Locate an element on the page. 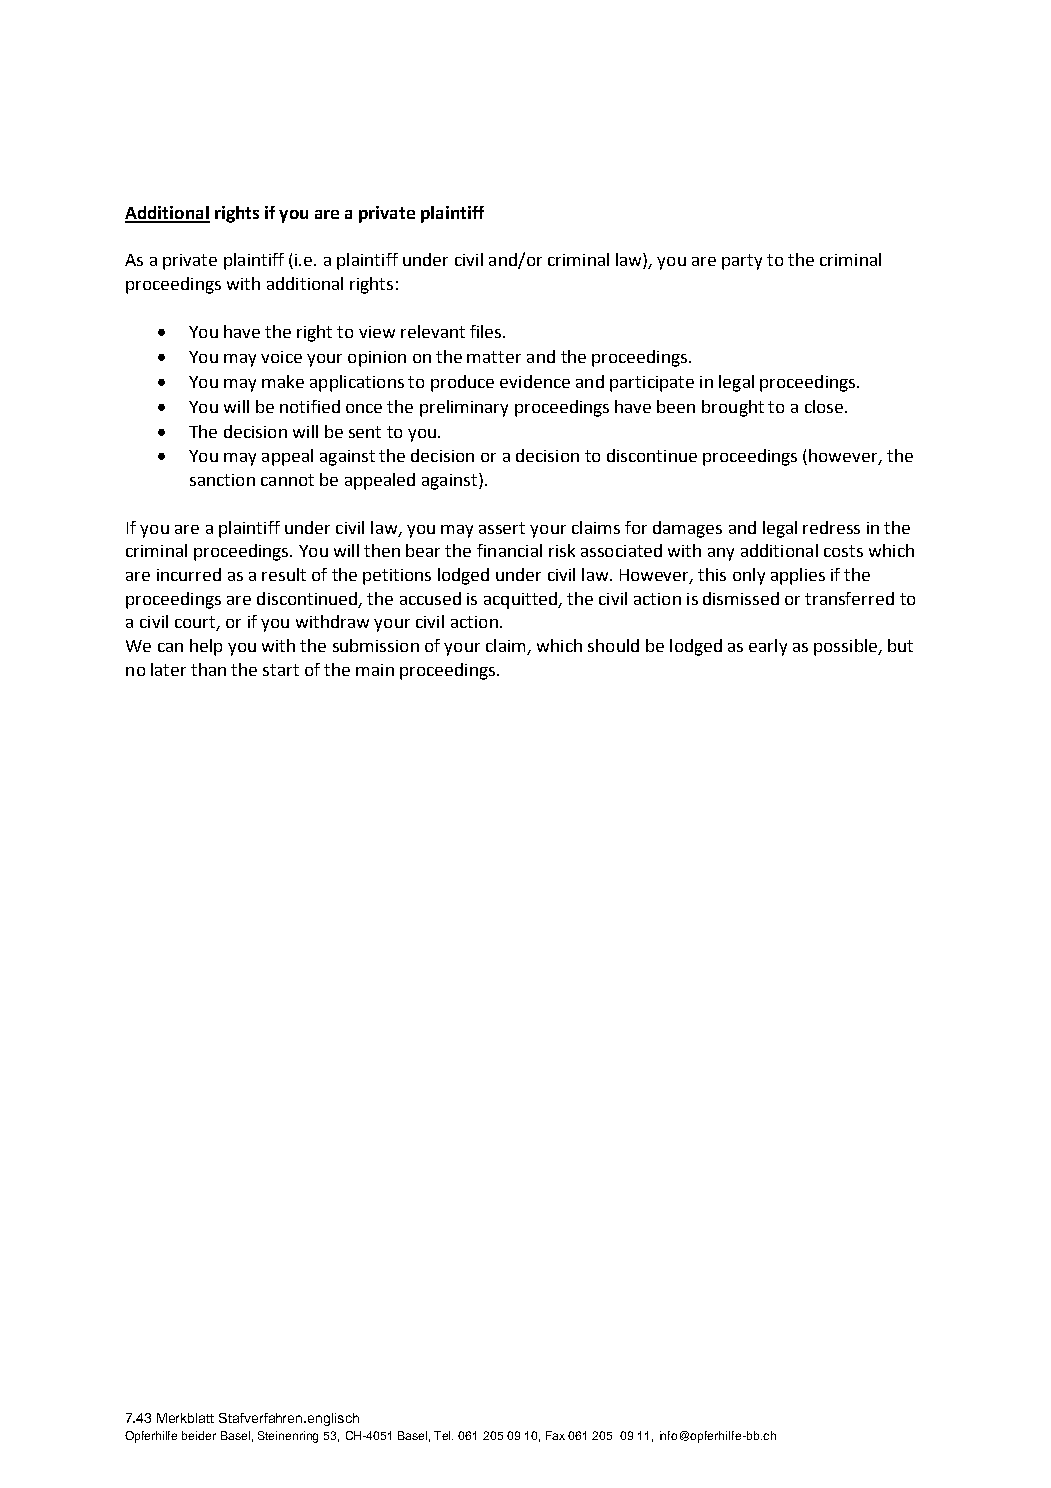 The width and height of the page is (1051, 1488). files is located at coordinates (487, 331).
